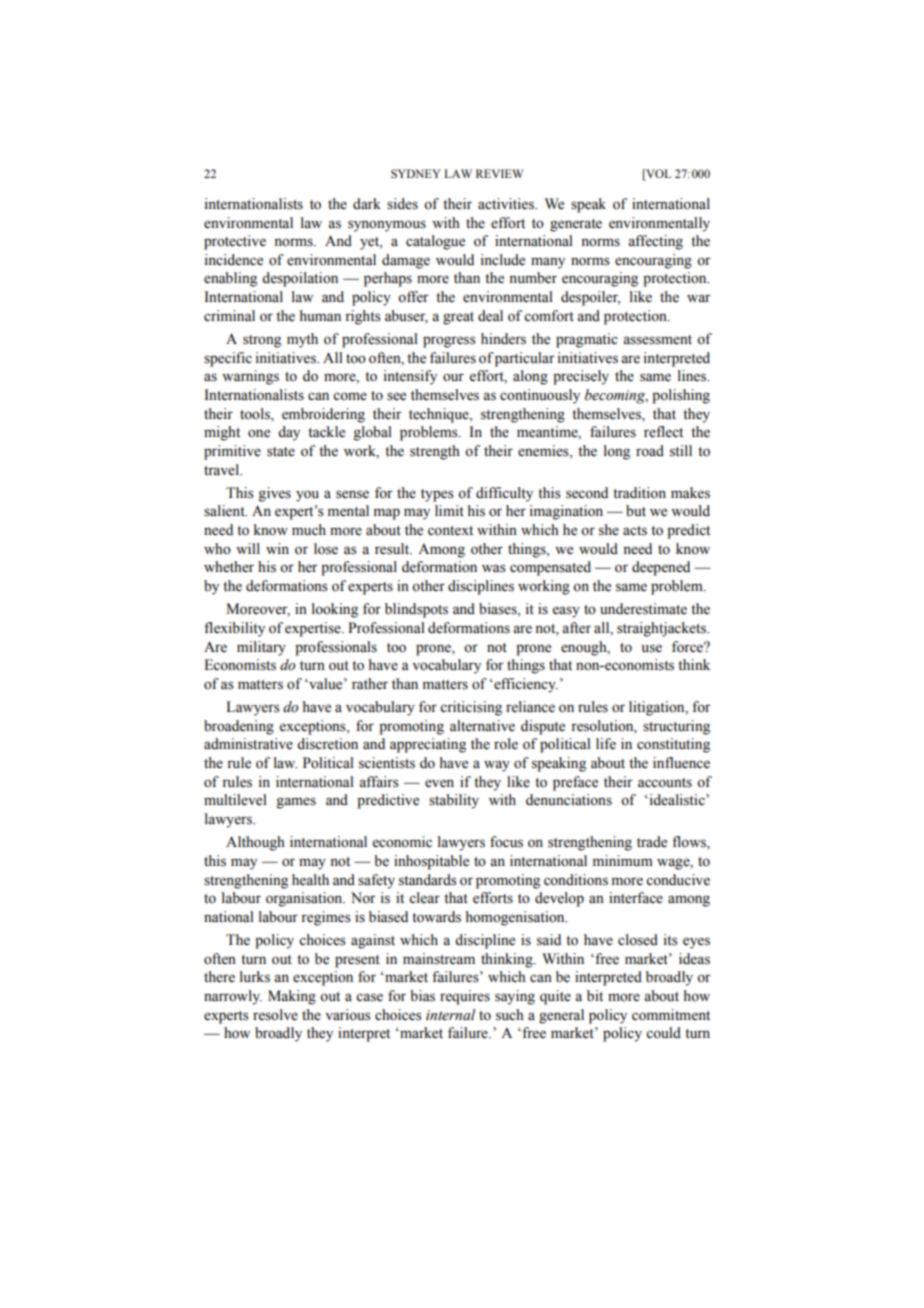 The image size is (924, 1308). I want to click on state, so click(281, 452).
